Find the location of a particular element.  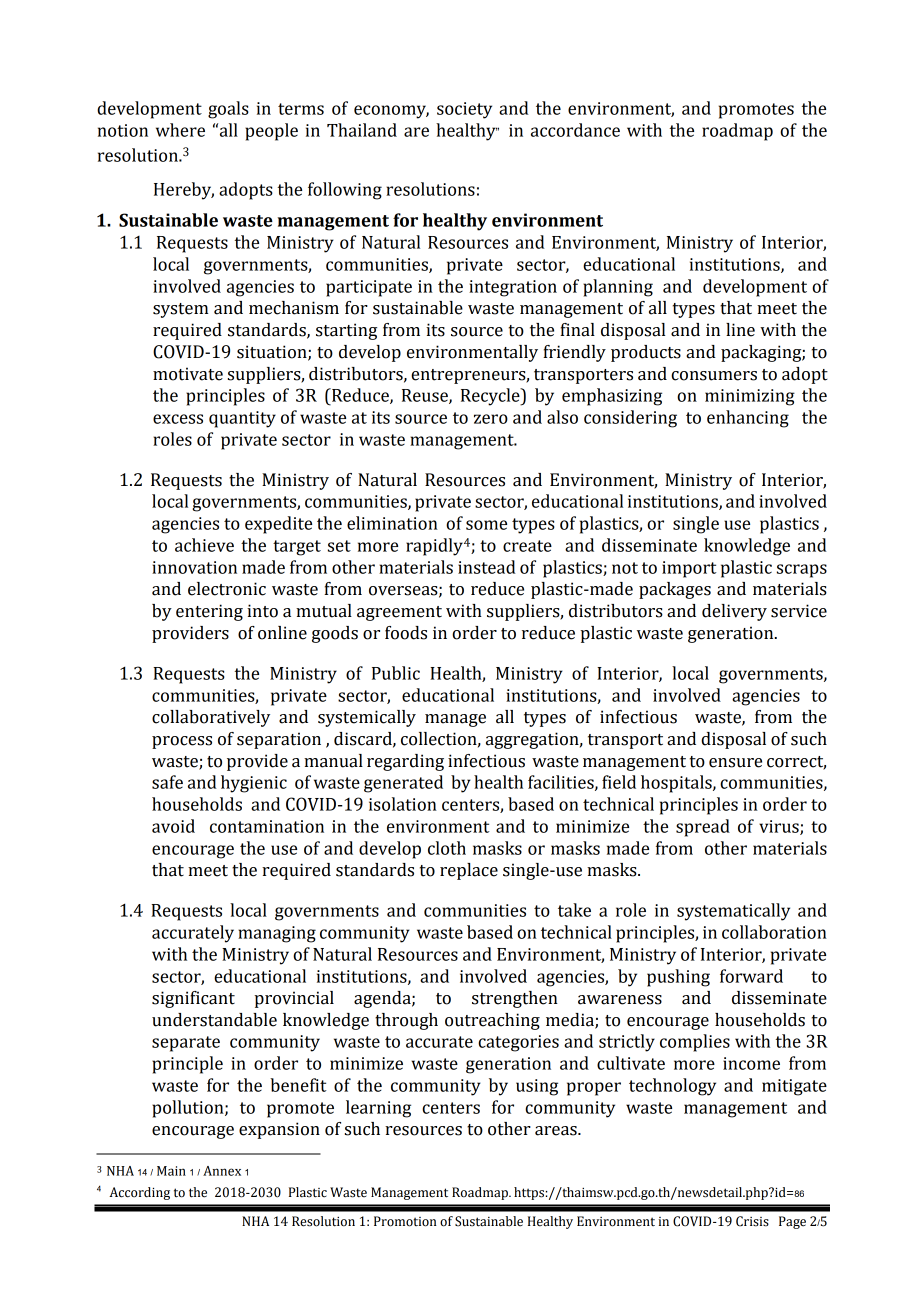

Promotion is located at coordinates (405, 1221).
